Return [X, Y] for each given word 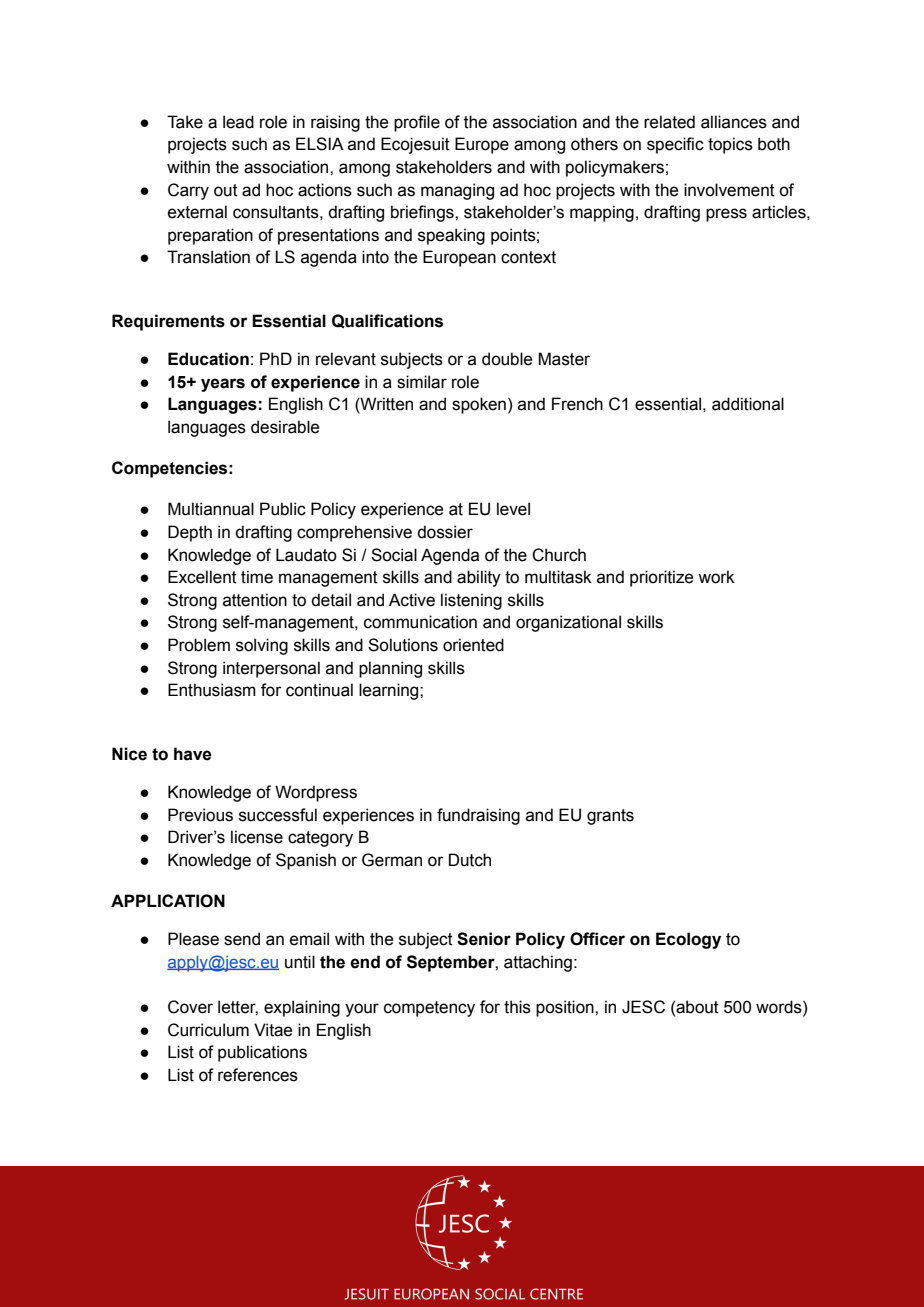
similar [422, 382]
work [716, 577]
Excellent [202, 577]
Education [208, 359]
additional [748, 404]
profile [417, 123]
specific [675, 145]
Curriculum [208, 1030]
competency [429, 1009]
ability [479, 578]
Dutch [470, 860]
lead [238, 122]
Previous [200, 815]
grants [610, 817]
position [566, 1008]
